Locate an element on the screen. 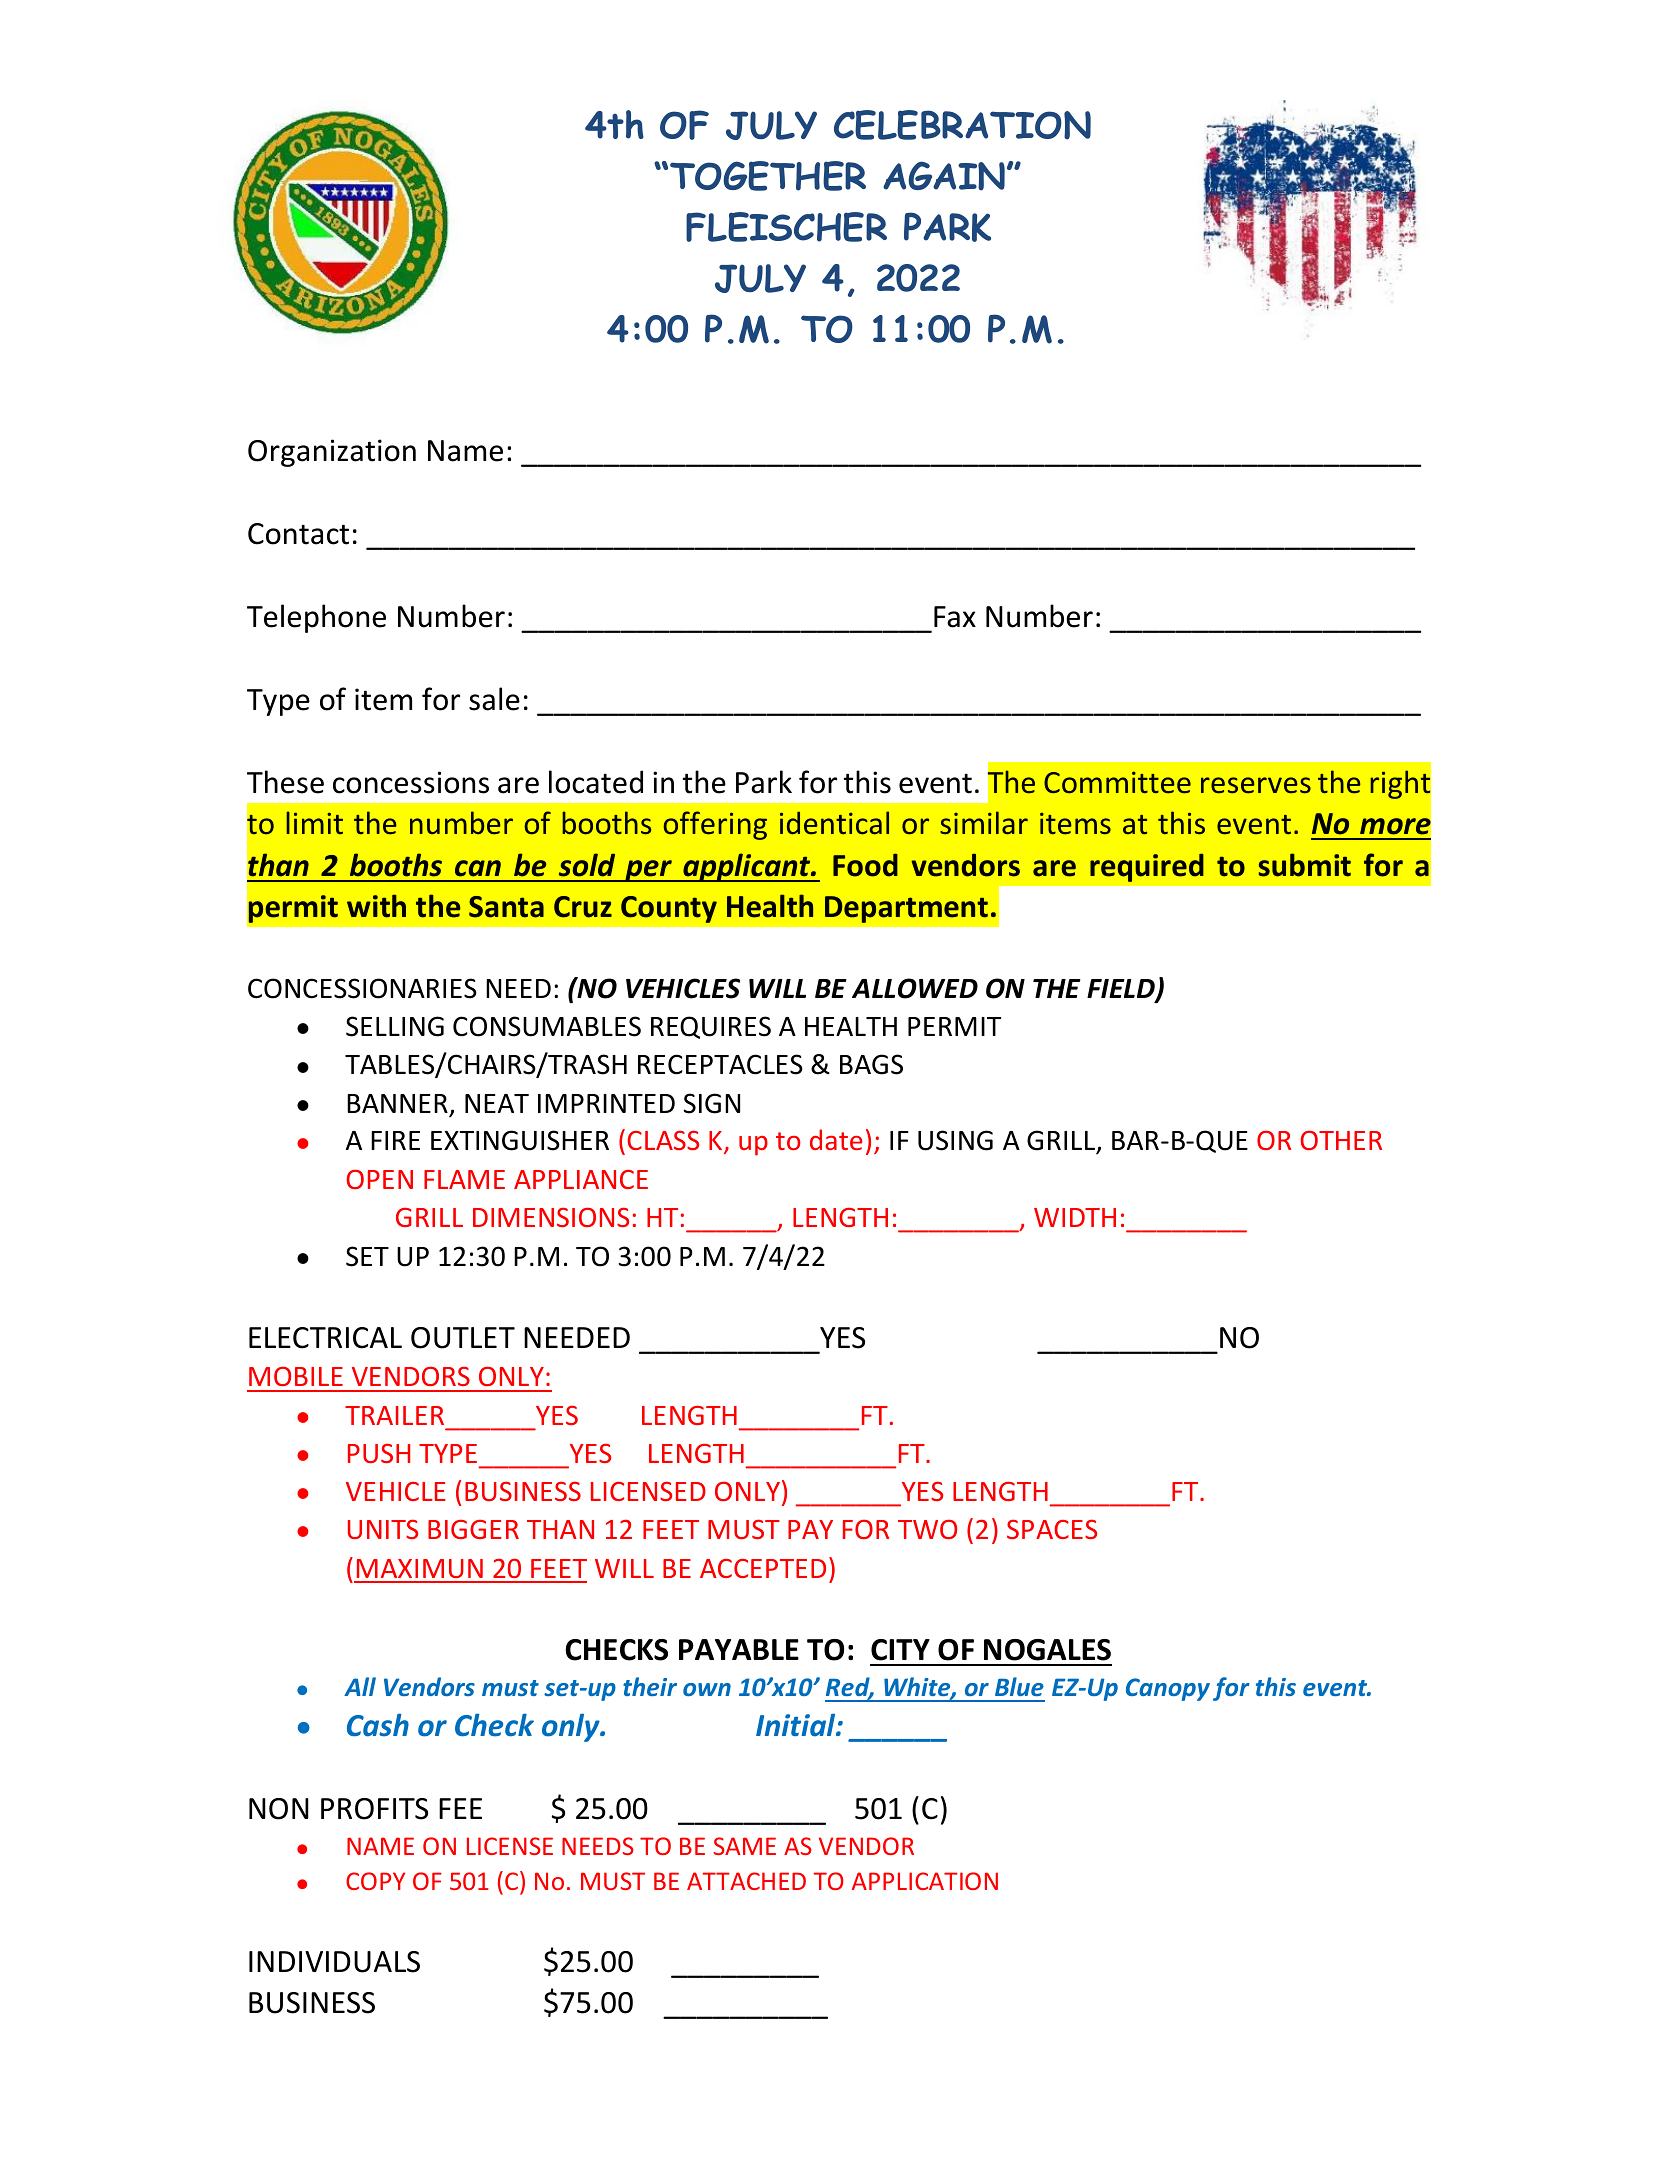 The height and width of the screenshot is (2171, 1677). identical is located at coordinates (834, 823).
